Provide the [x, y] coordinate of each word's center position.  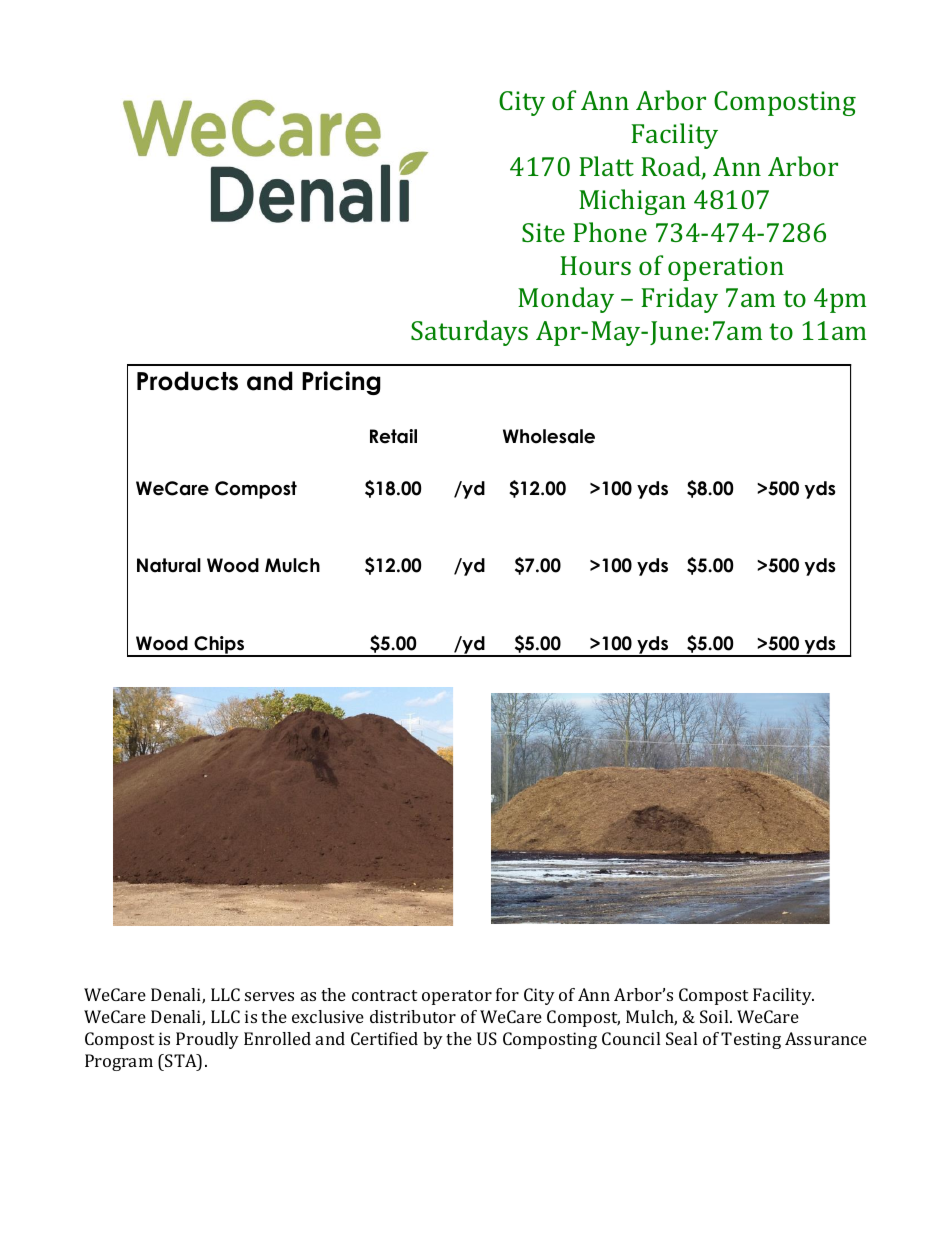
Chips [219, 646]
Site [543, 232]
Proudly [207, 1040]
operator [457, 997]
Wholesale [549, 436]
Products [187, 381]
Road [672, 167]
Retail [393, 436]
